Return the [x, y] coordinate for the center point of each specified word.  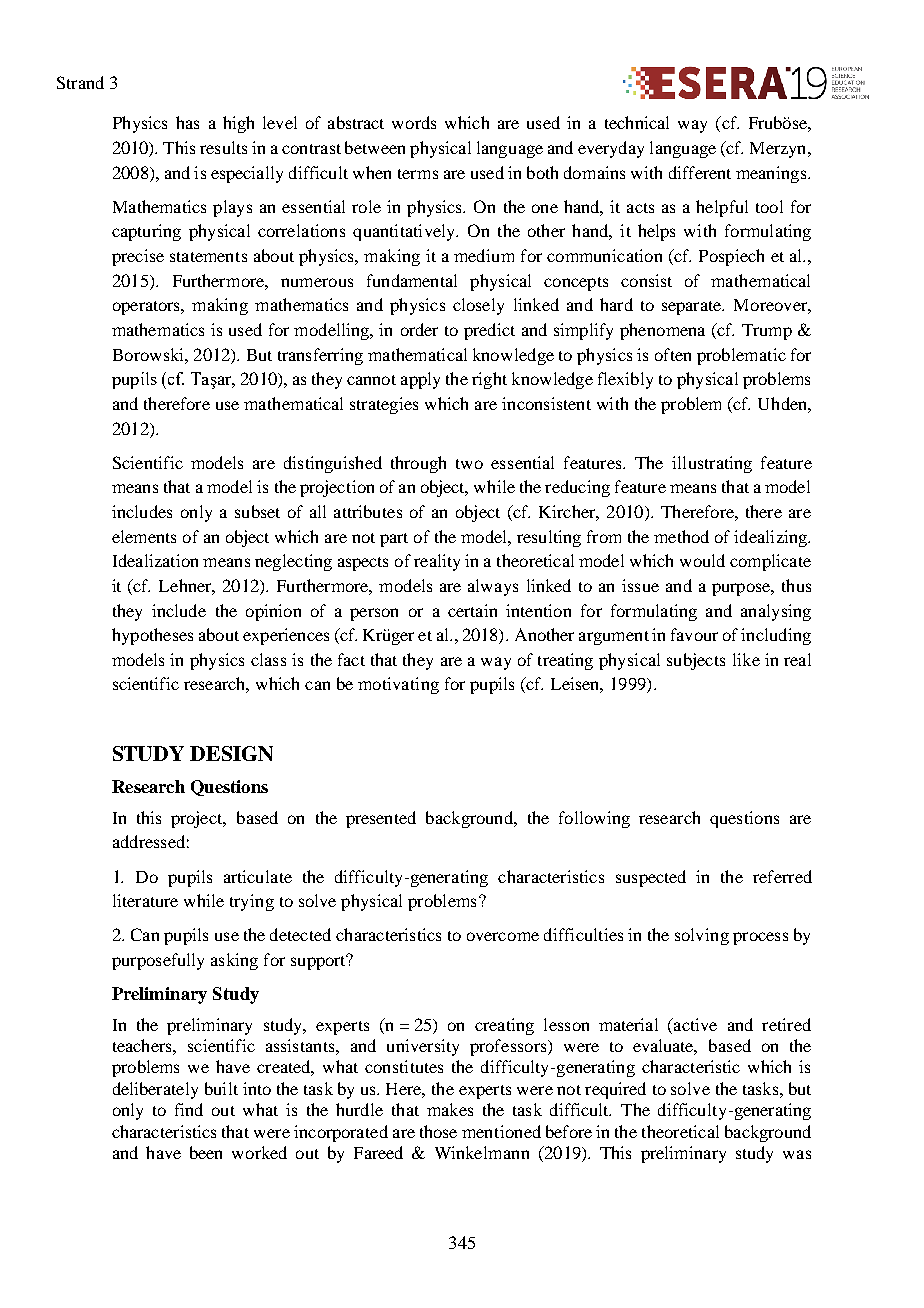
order [419, 329]
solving [702, 936]
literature [145, 900]
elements [144, 536]
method [681, 536]
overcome [503, 936]
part [394, 540]
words [414, 122]
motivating [398, 685]
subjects [696, 661]
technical [637, 122]
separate [693, 308]
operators [147, 308]
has [187, 122]
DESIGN [231, 753]
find [189, 1109]
